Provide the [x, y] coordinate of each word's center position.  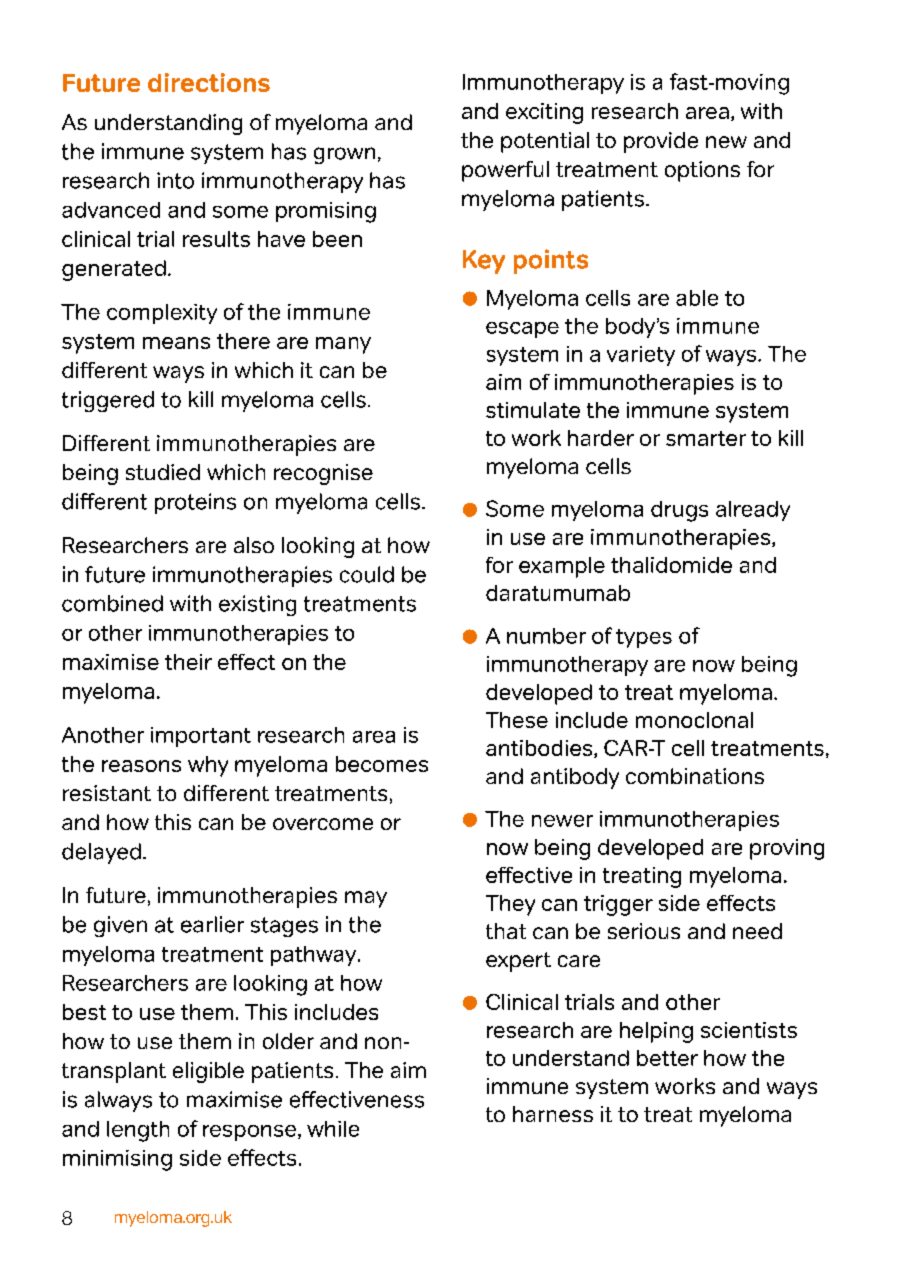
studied [163, 472]
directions [209, 82]
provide [661, 142]
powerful [505, 171]
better [667, 1058]
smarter [706, 438]
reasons [141, 766]
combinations [695, 776]
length [138, 1131]
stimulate [533, 410]
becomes [382, 764]
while [333, 1129]
